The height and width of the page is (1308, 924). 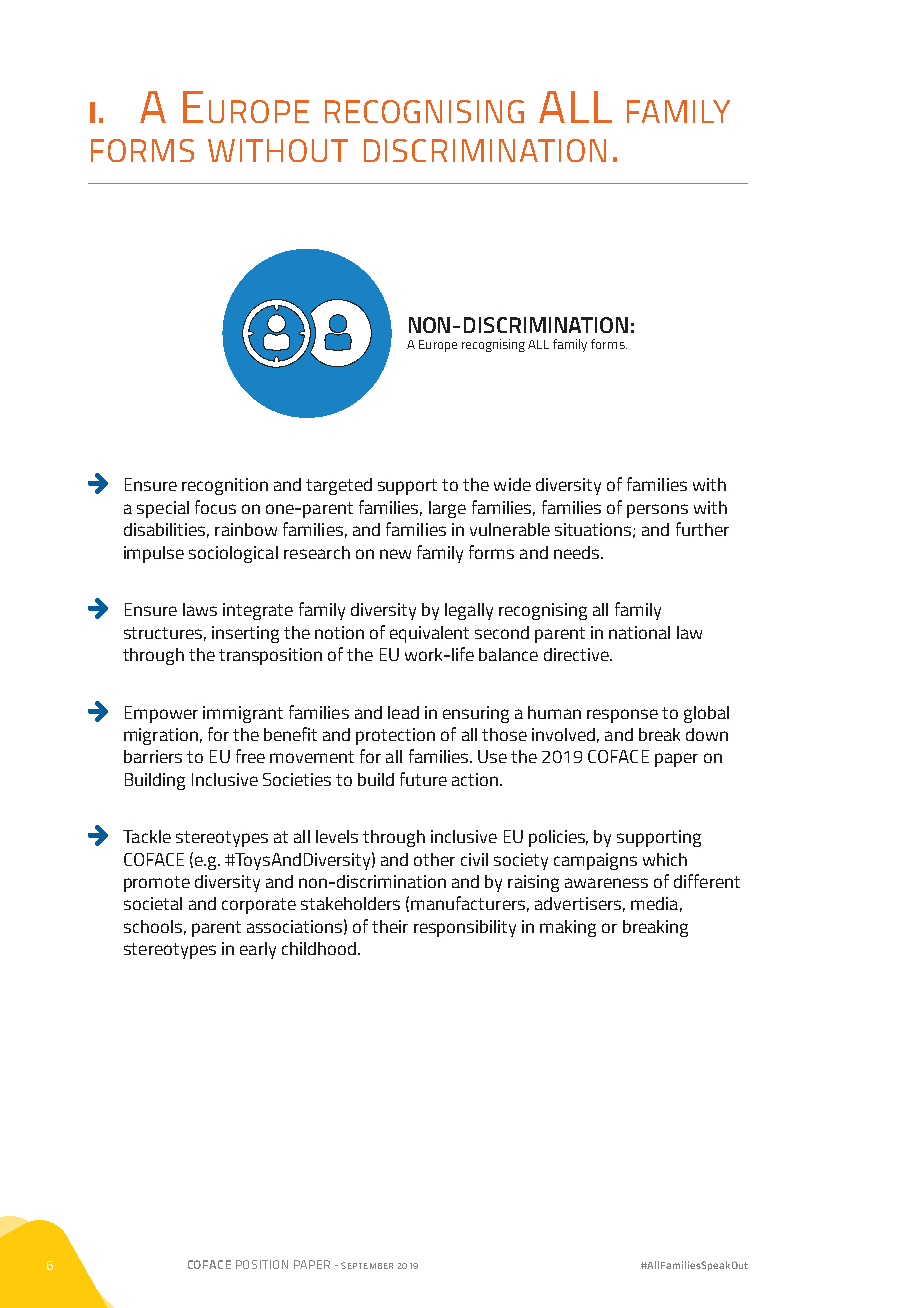 I want to click on other, so click(x=434, y=859).
